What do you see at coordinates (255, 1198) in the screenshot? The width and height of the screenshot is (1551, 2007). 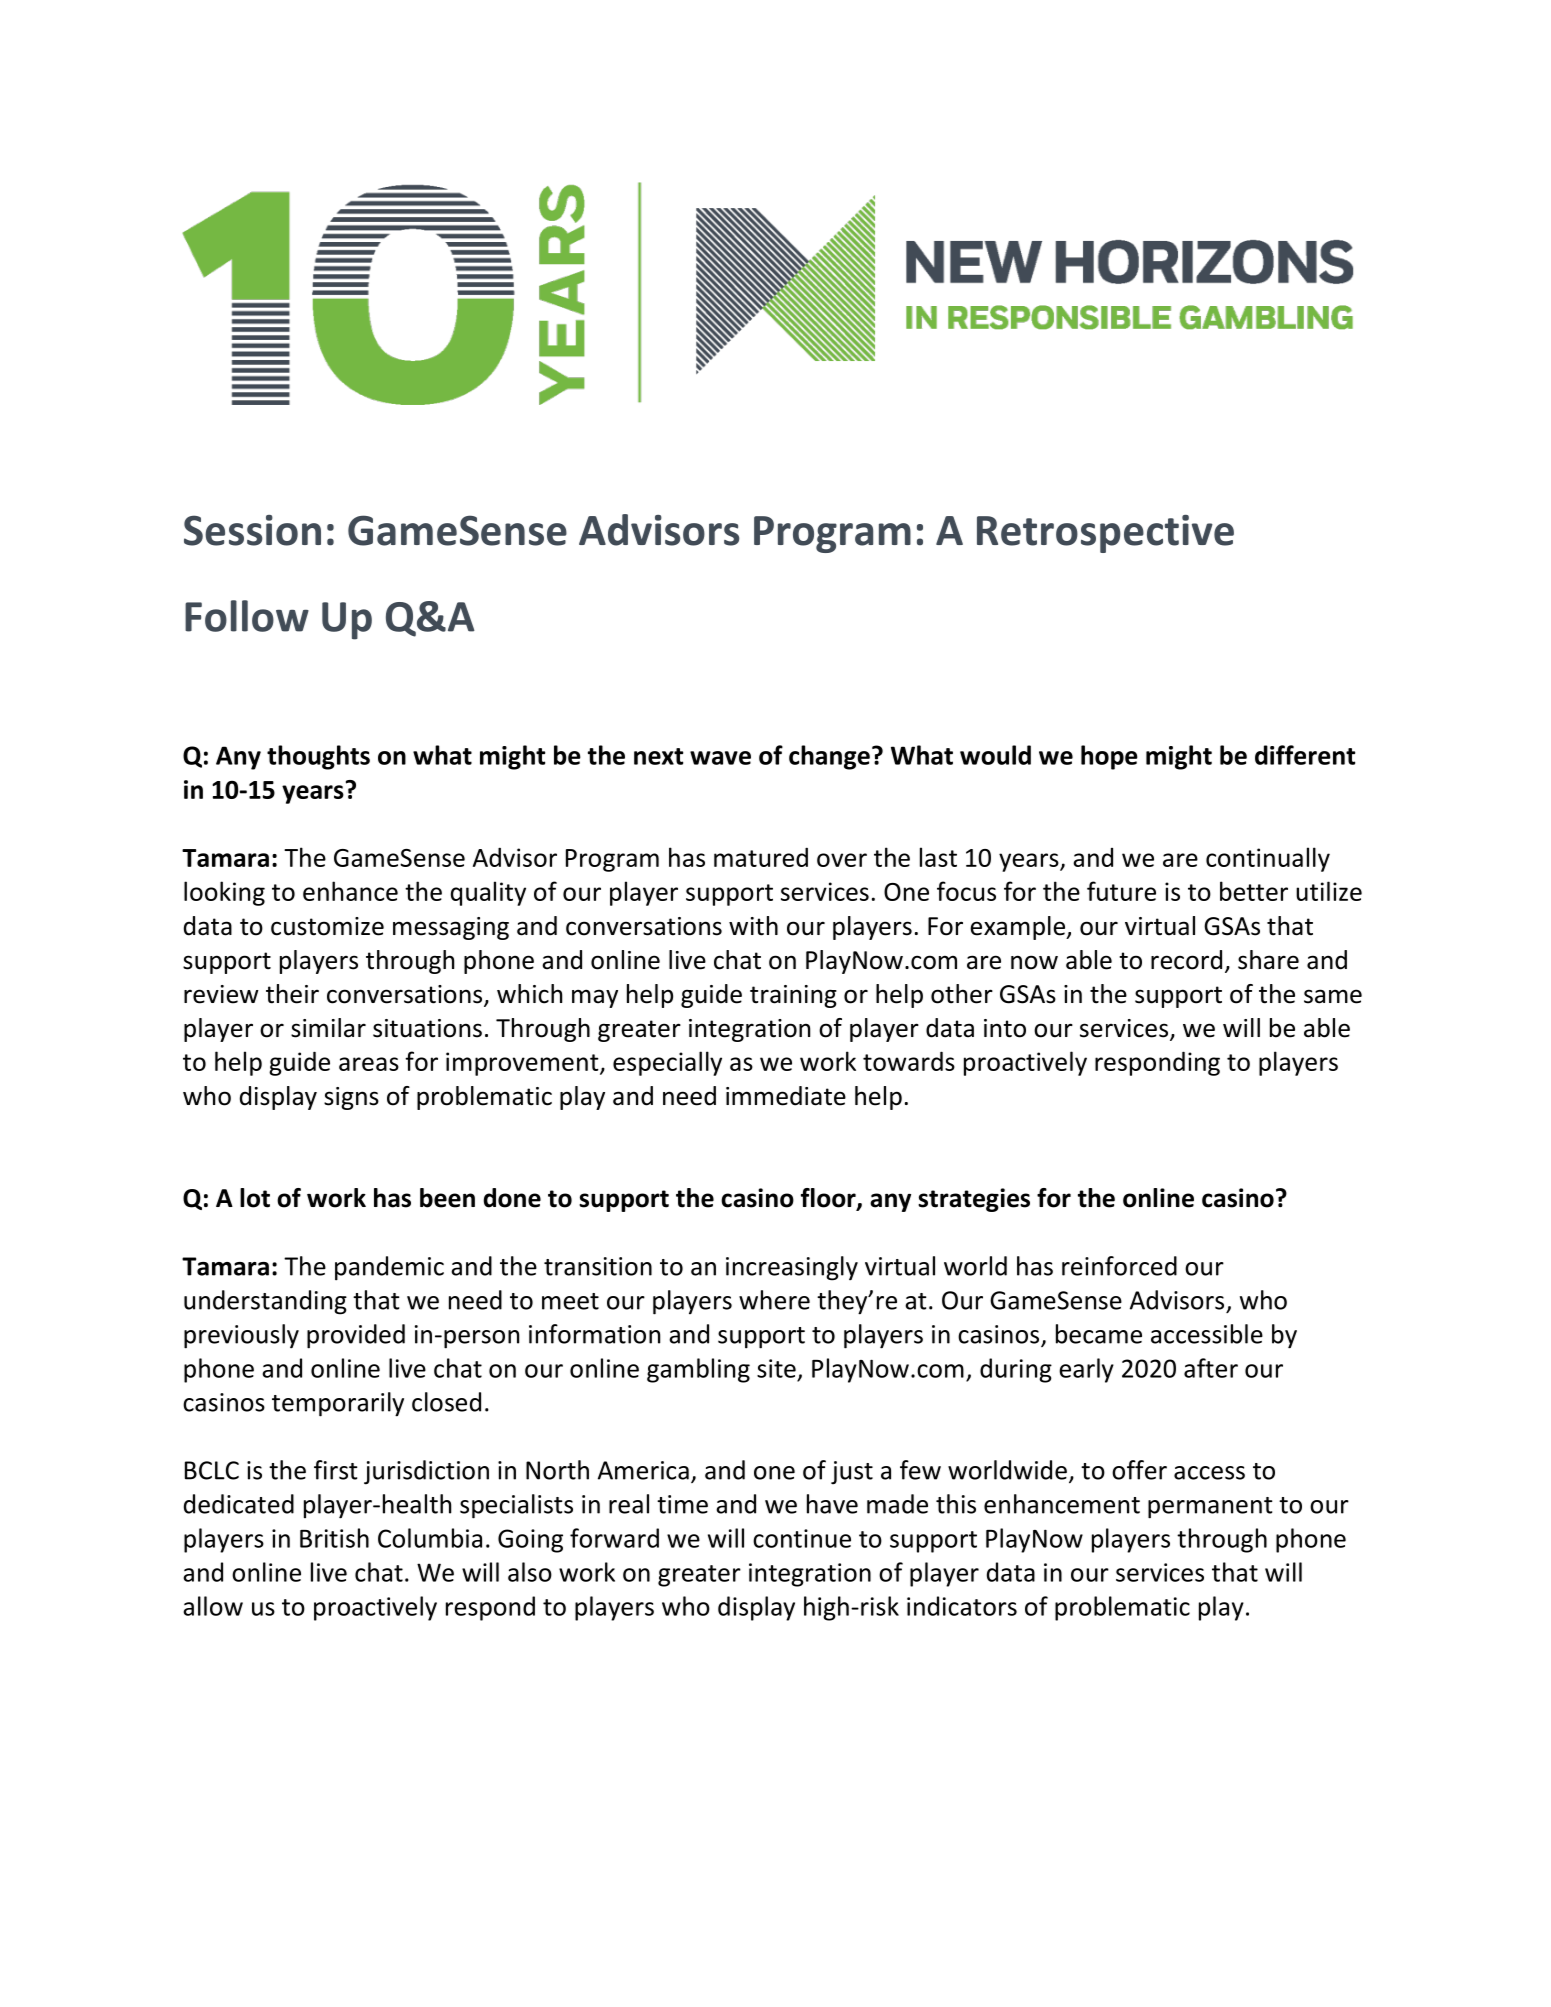 I see `lot` at bounding box center [255, 1198].
